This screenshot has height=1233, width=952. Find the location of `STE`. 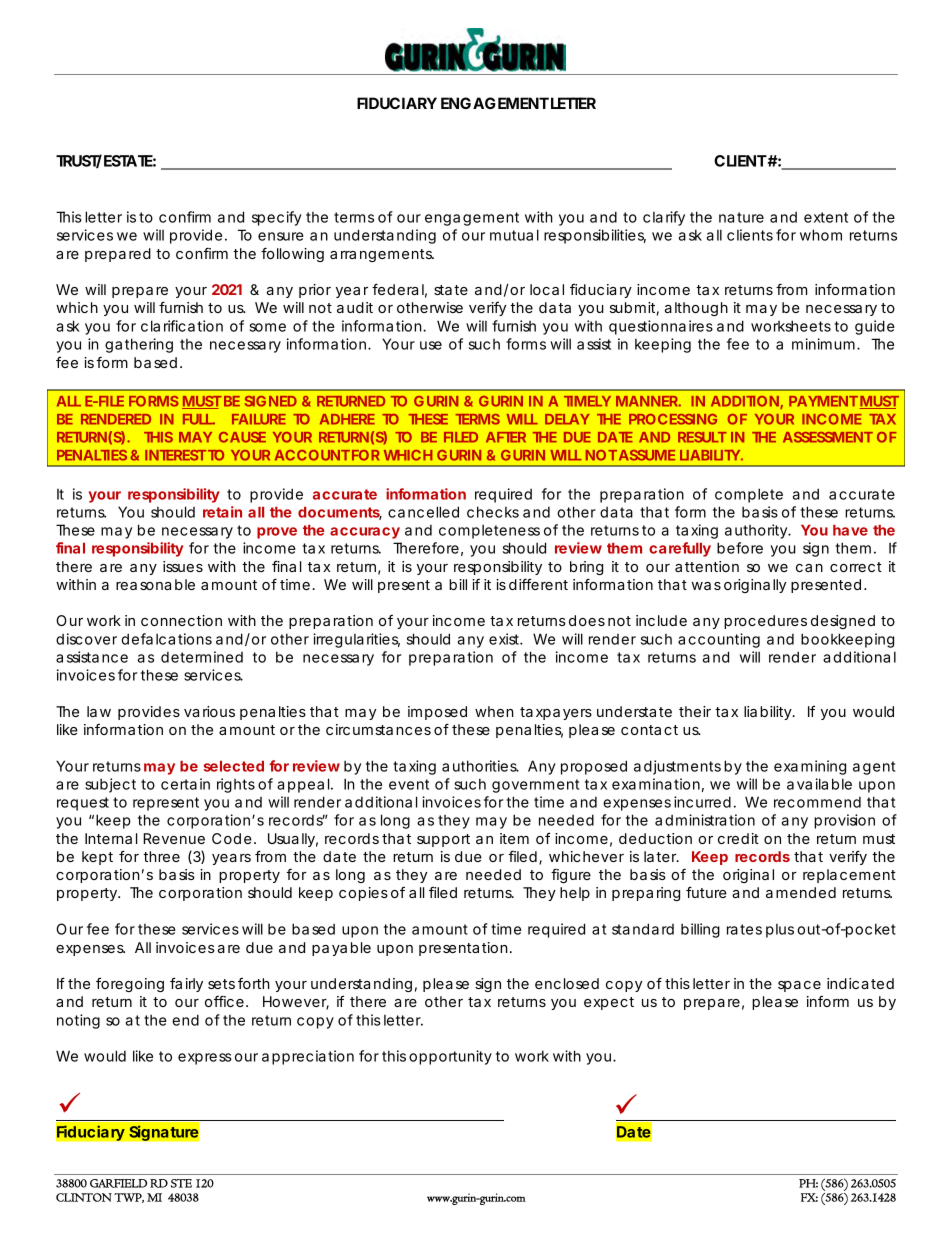

STE is located at coordinates (181, 1183).
